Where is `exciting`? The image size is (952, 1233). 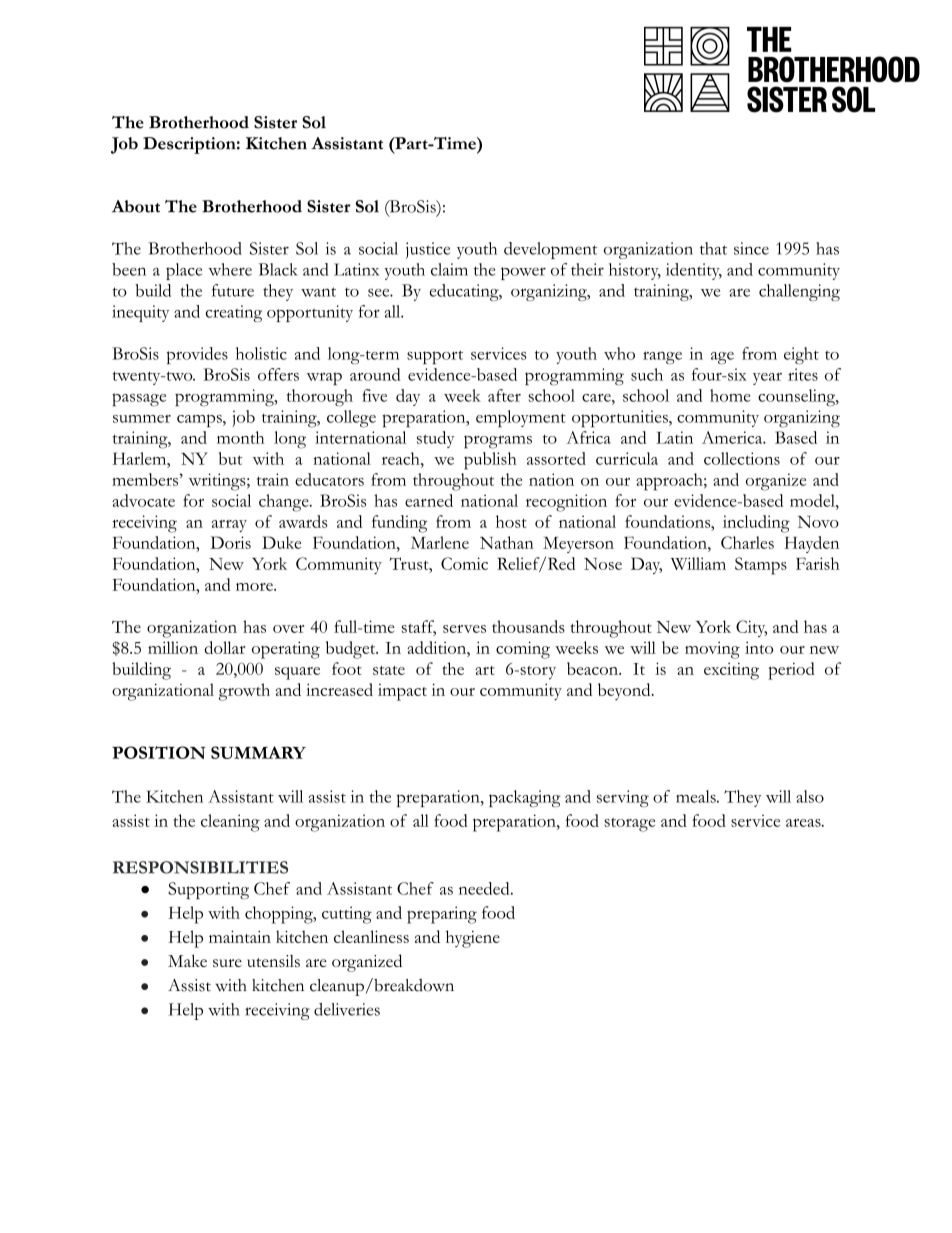 exciting is located at coordinates (731, 671).
